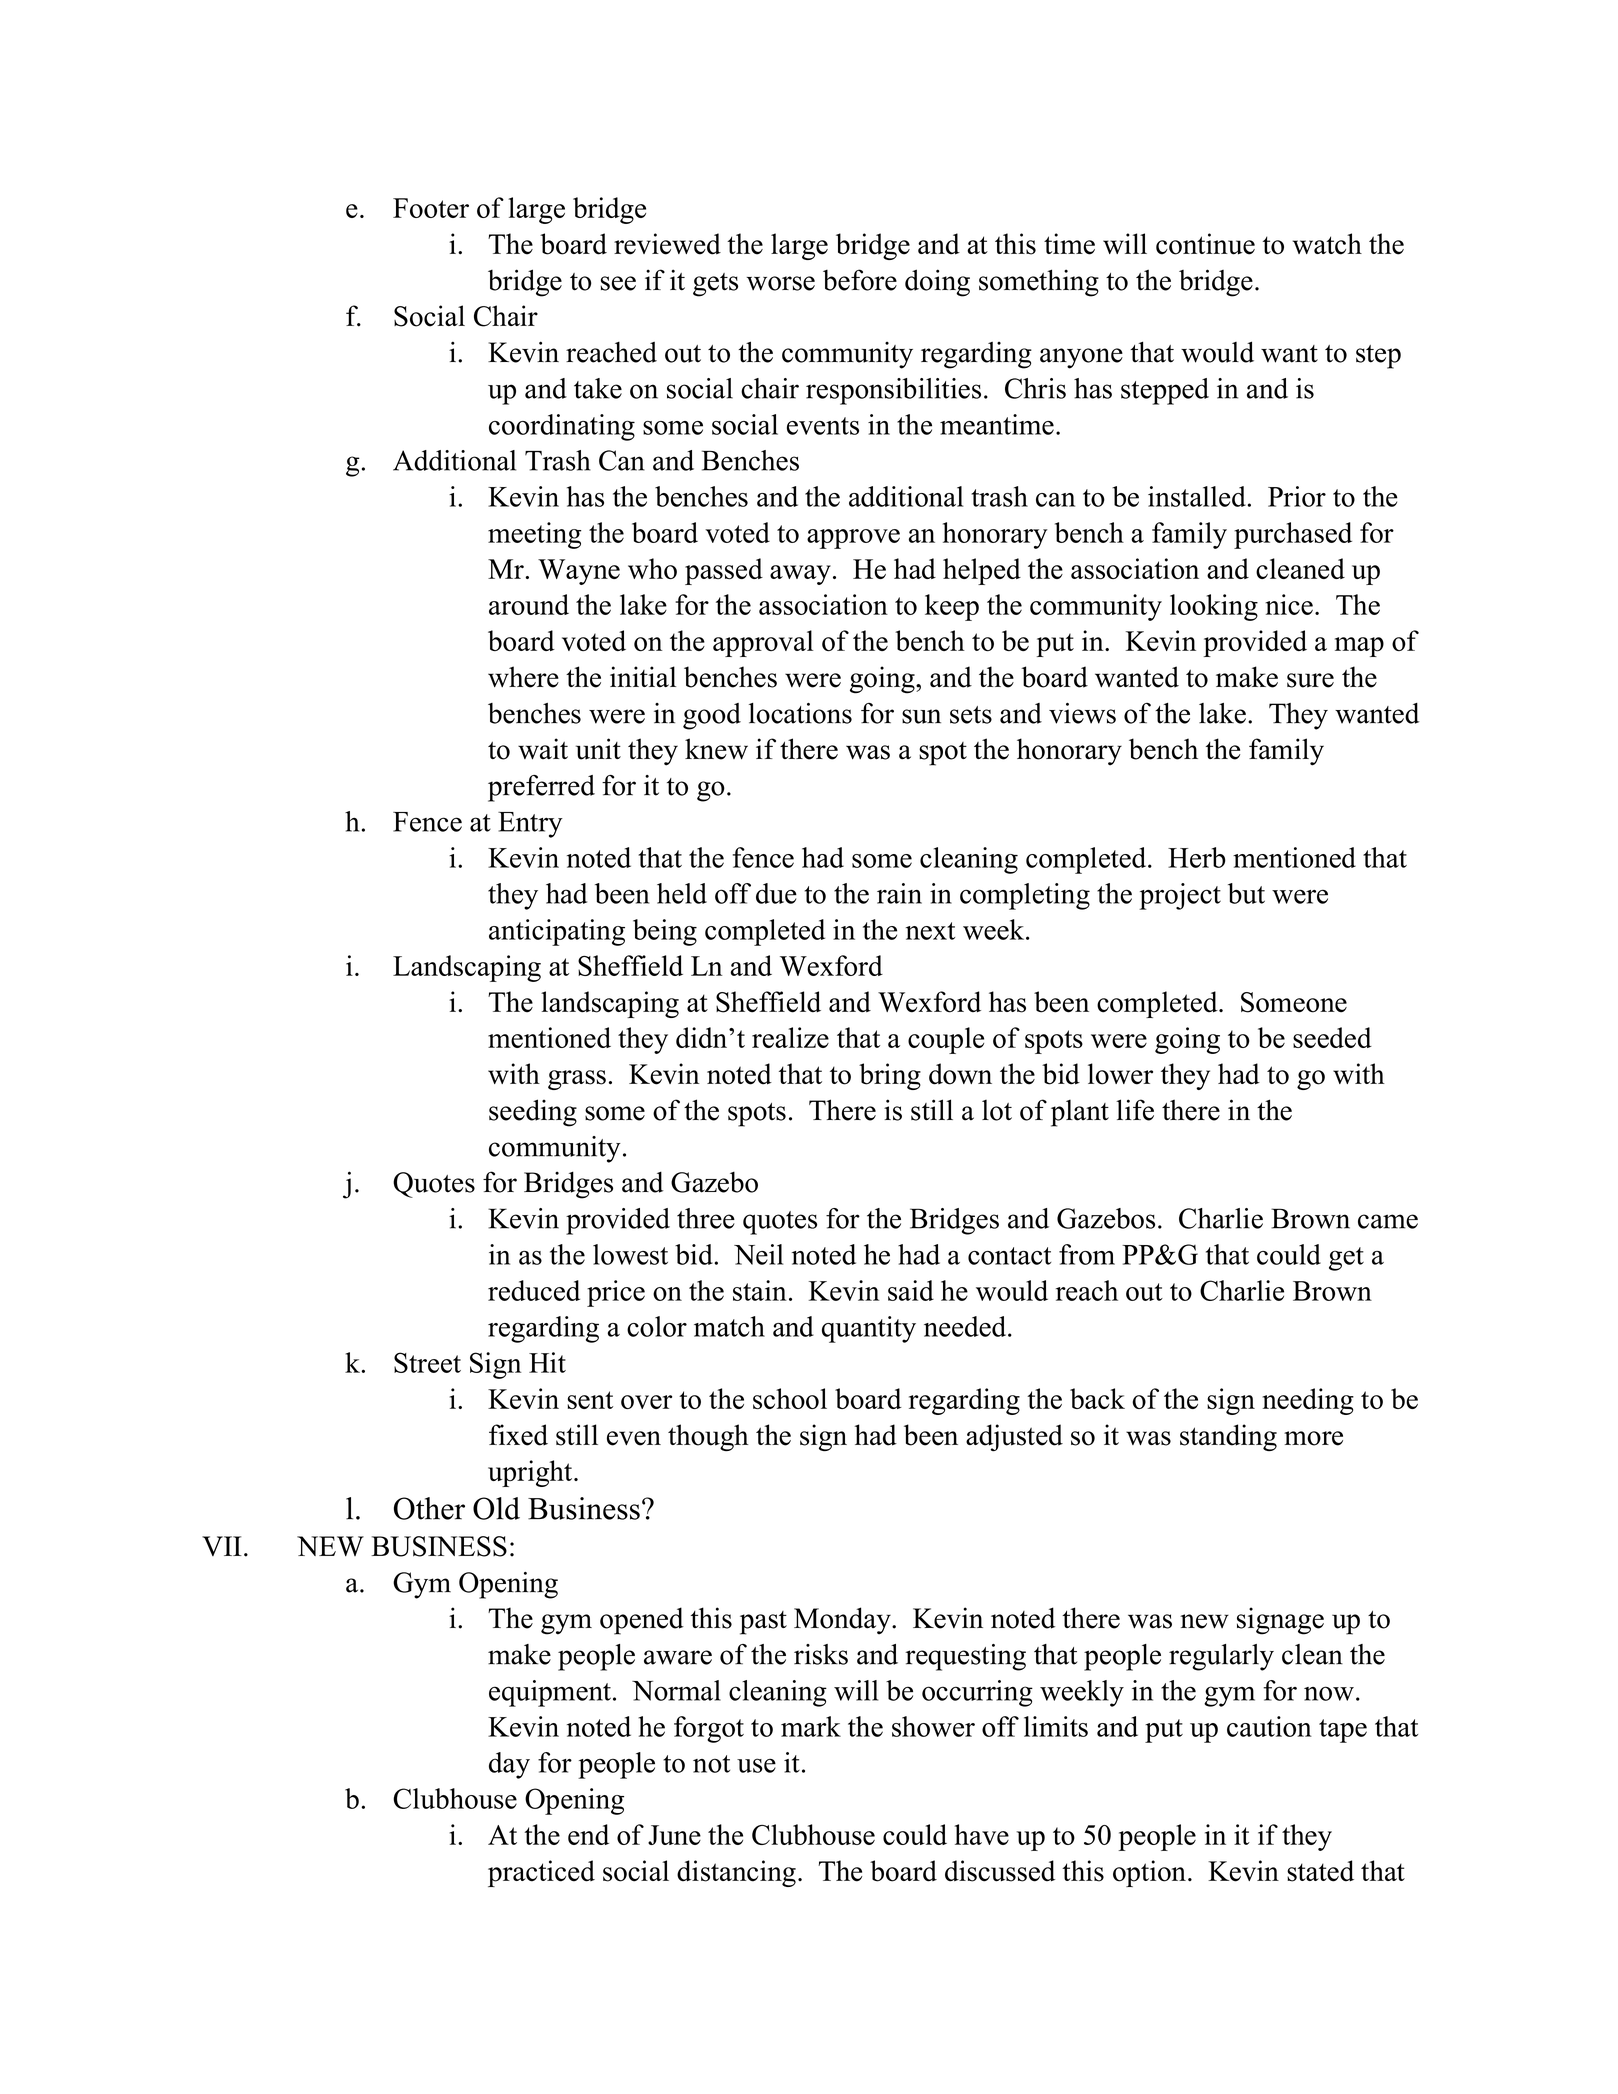  What do you see at coordinates (427, 1362) in the screenshot?
I see `Street` at bounding box center [427, 1362].
